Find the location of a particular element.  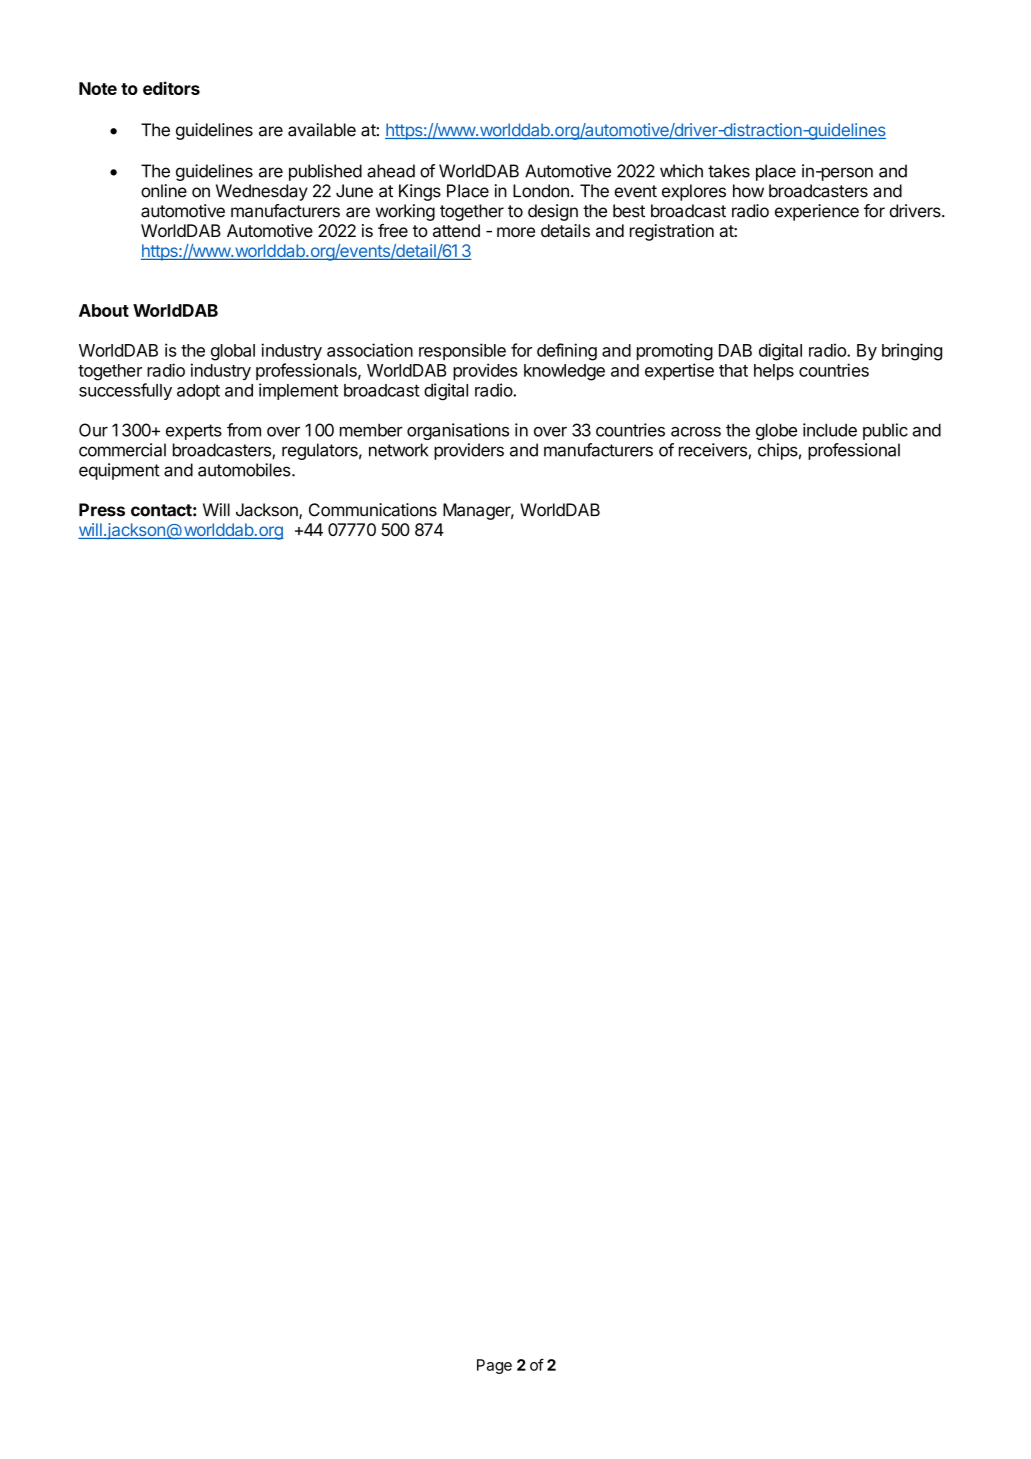

editors is located at coordinates (171, 88).
